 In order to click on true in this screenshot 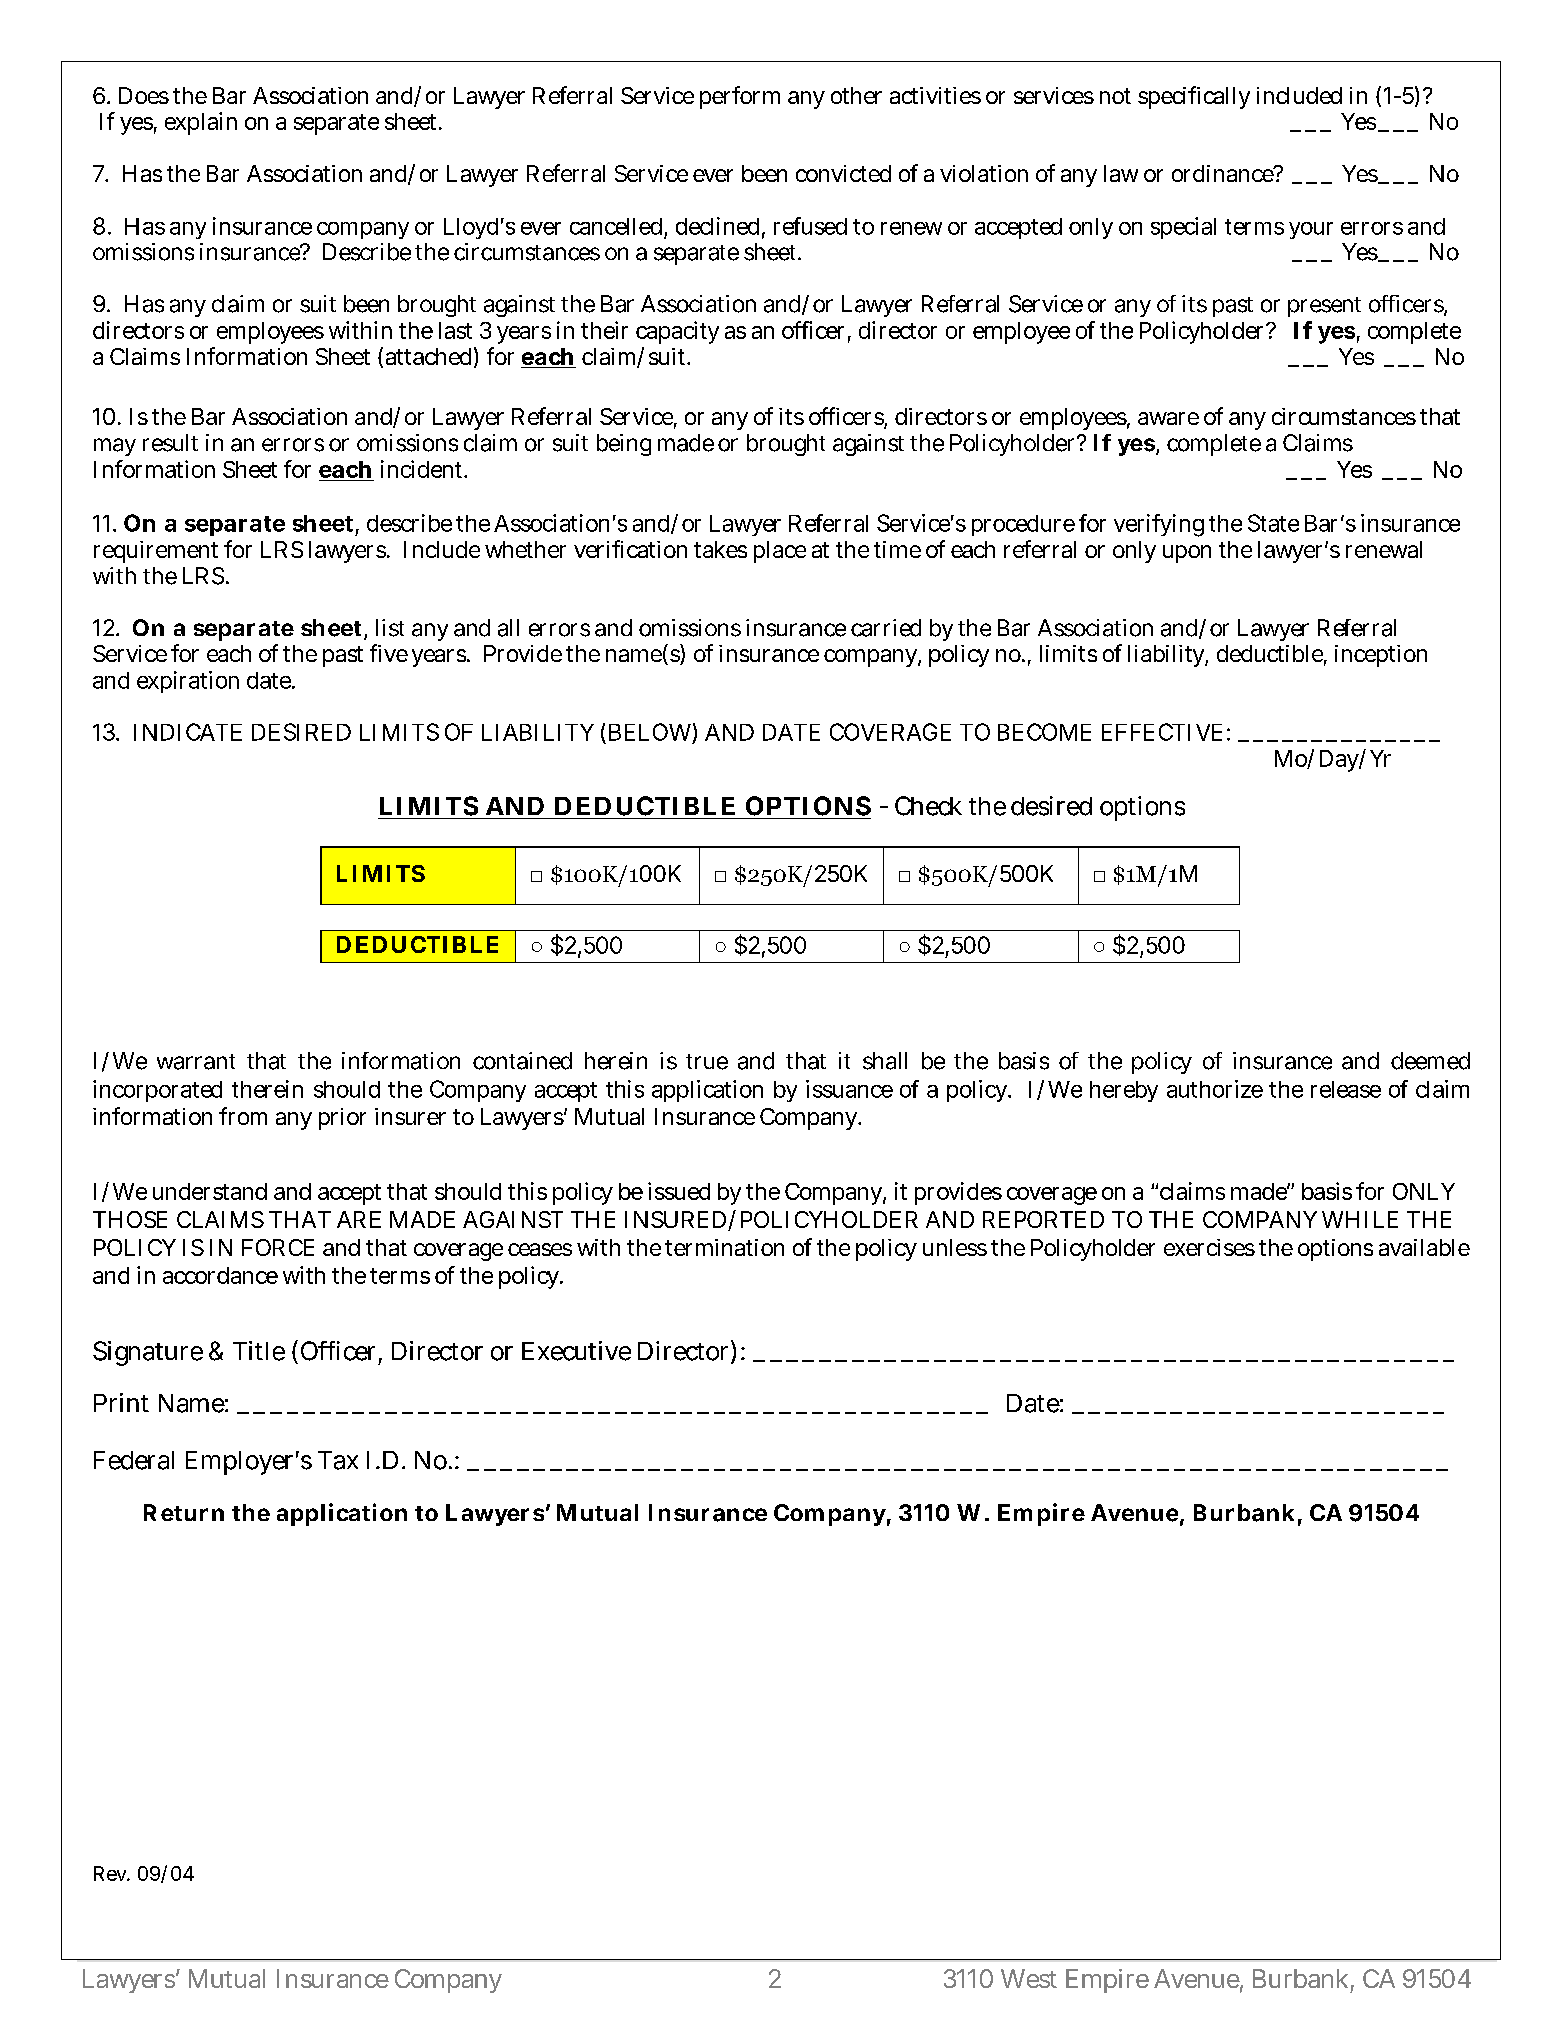, I will do `click(707, 1062)`.
